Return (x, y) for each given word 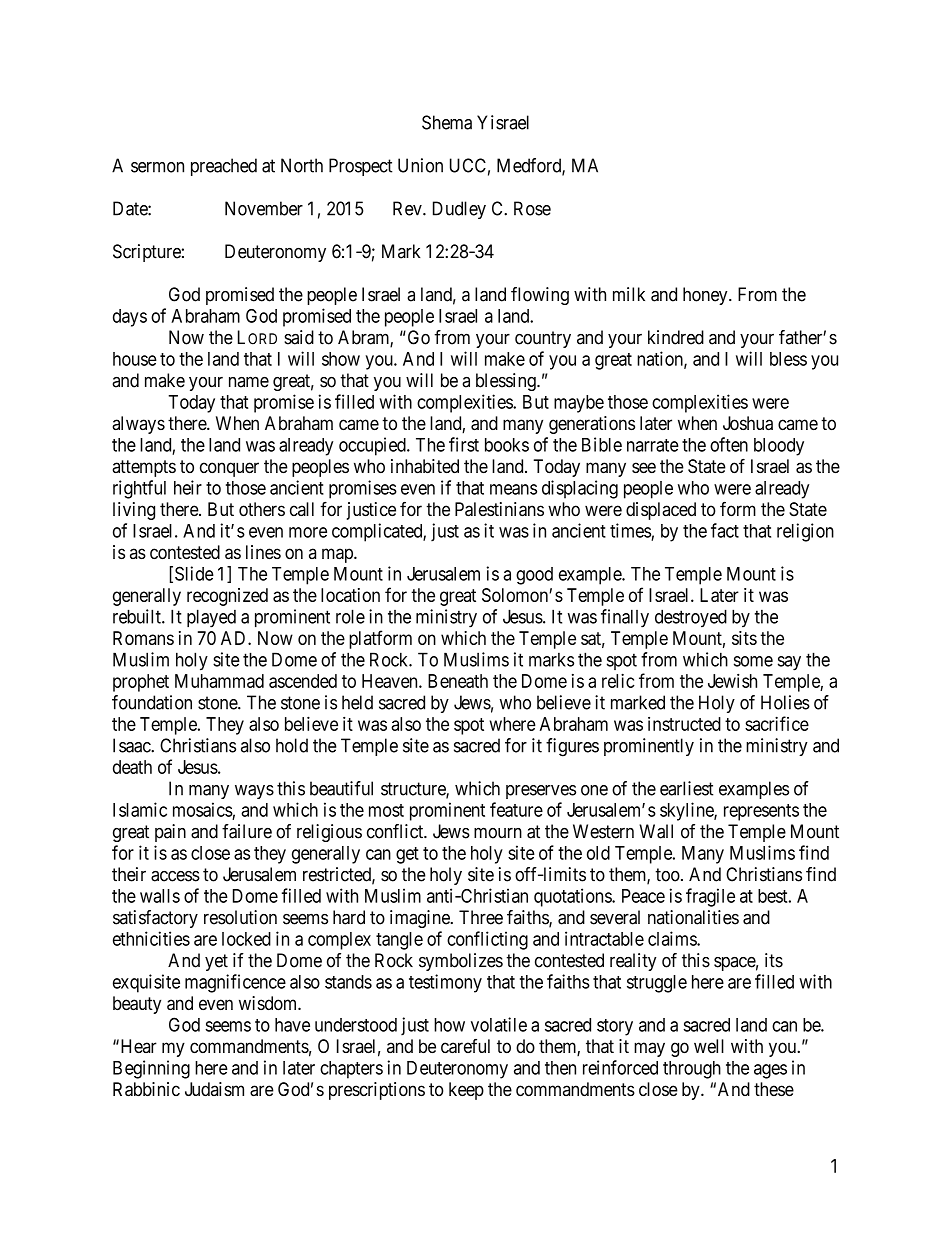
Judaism (214, 1089)
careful (465, 1046)
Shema (447, 122)
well (709, 1046)
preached (224, 167)
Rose (532, 208)
